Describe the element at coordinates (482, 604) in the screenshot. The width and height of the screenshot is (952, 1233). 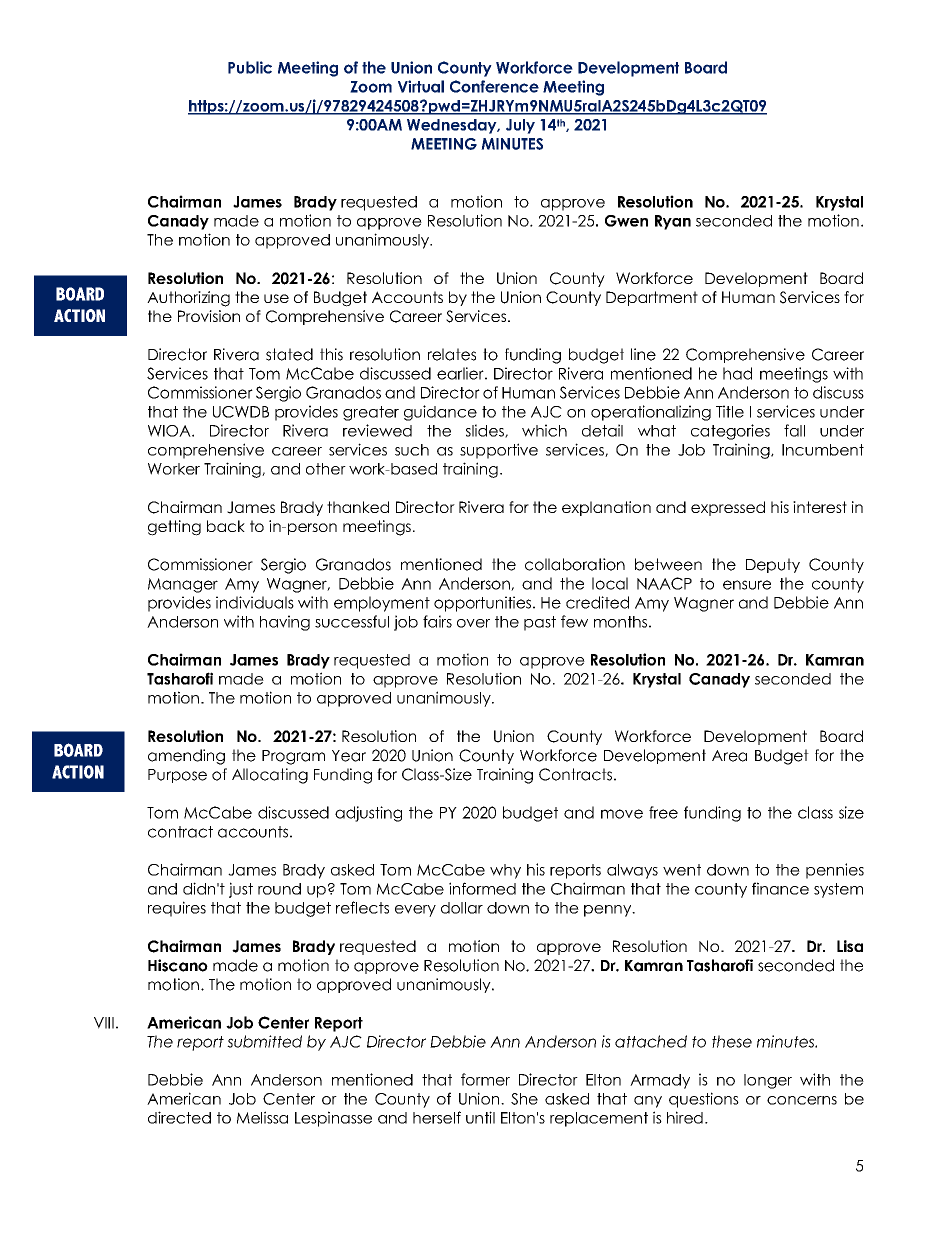
I see `opportunities` at that location.
